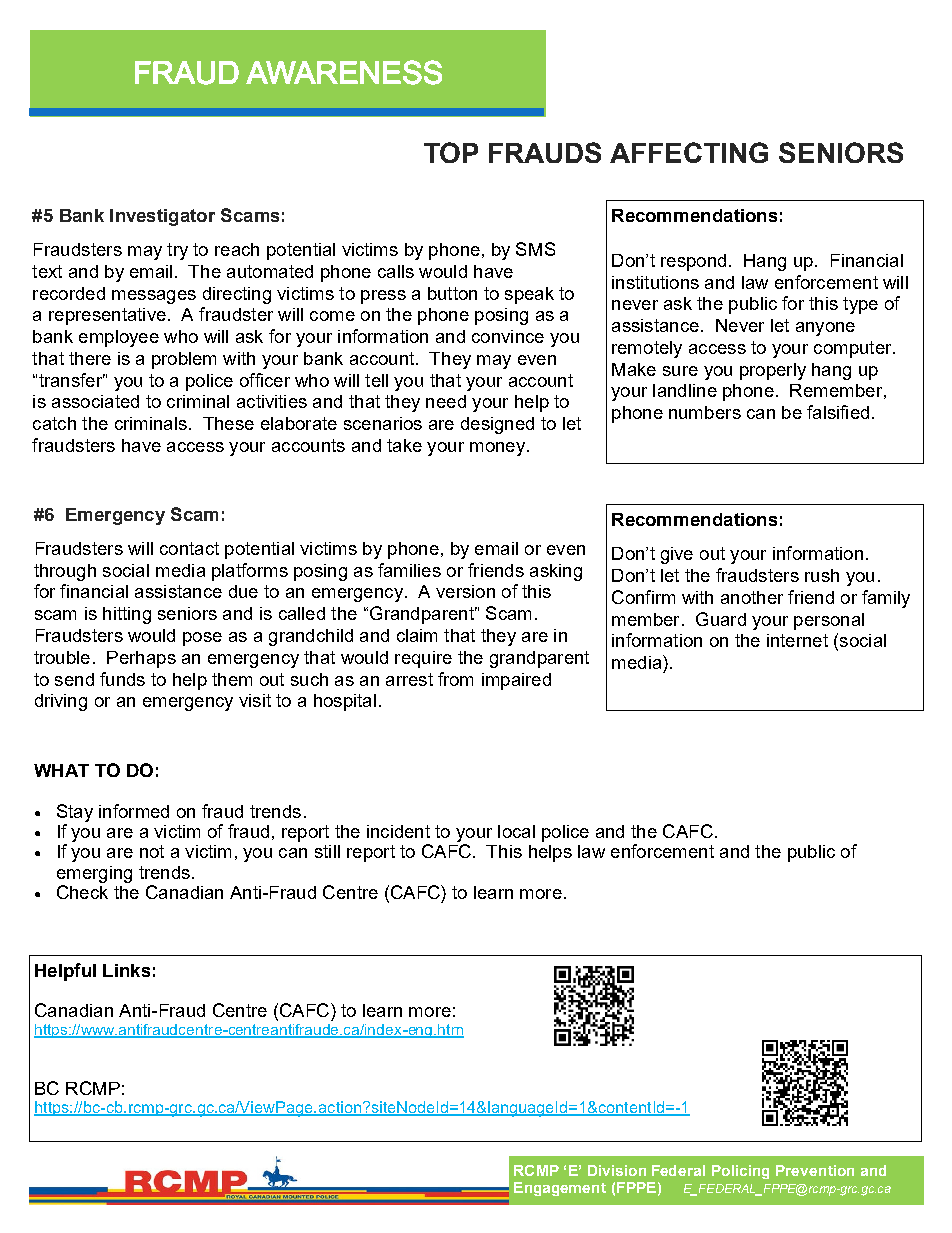  Describe the element at coordinates (689, 152) in the screenshot. I see `AFFECTING` at that location.
